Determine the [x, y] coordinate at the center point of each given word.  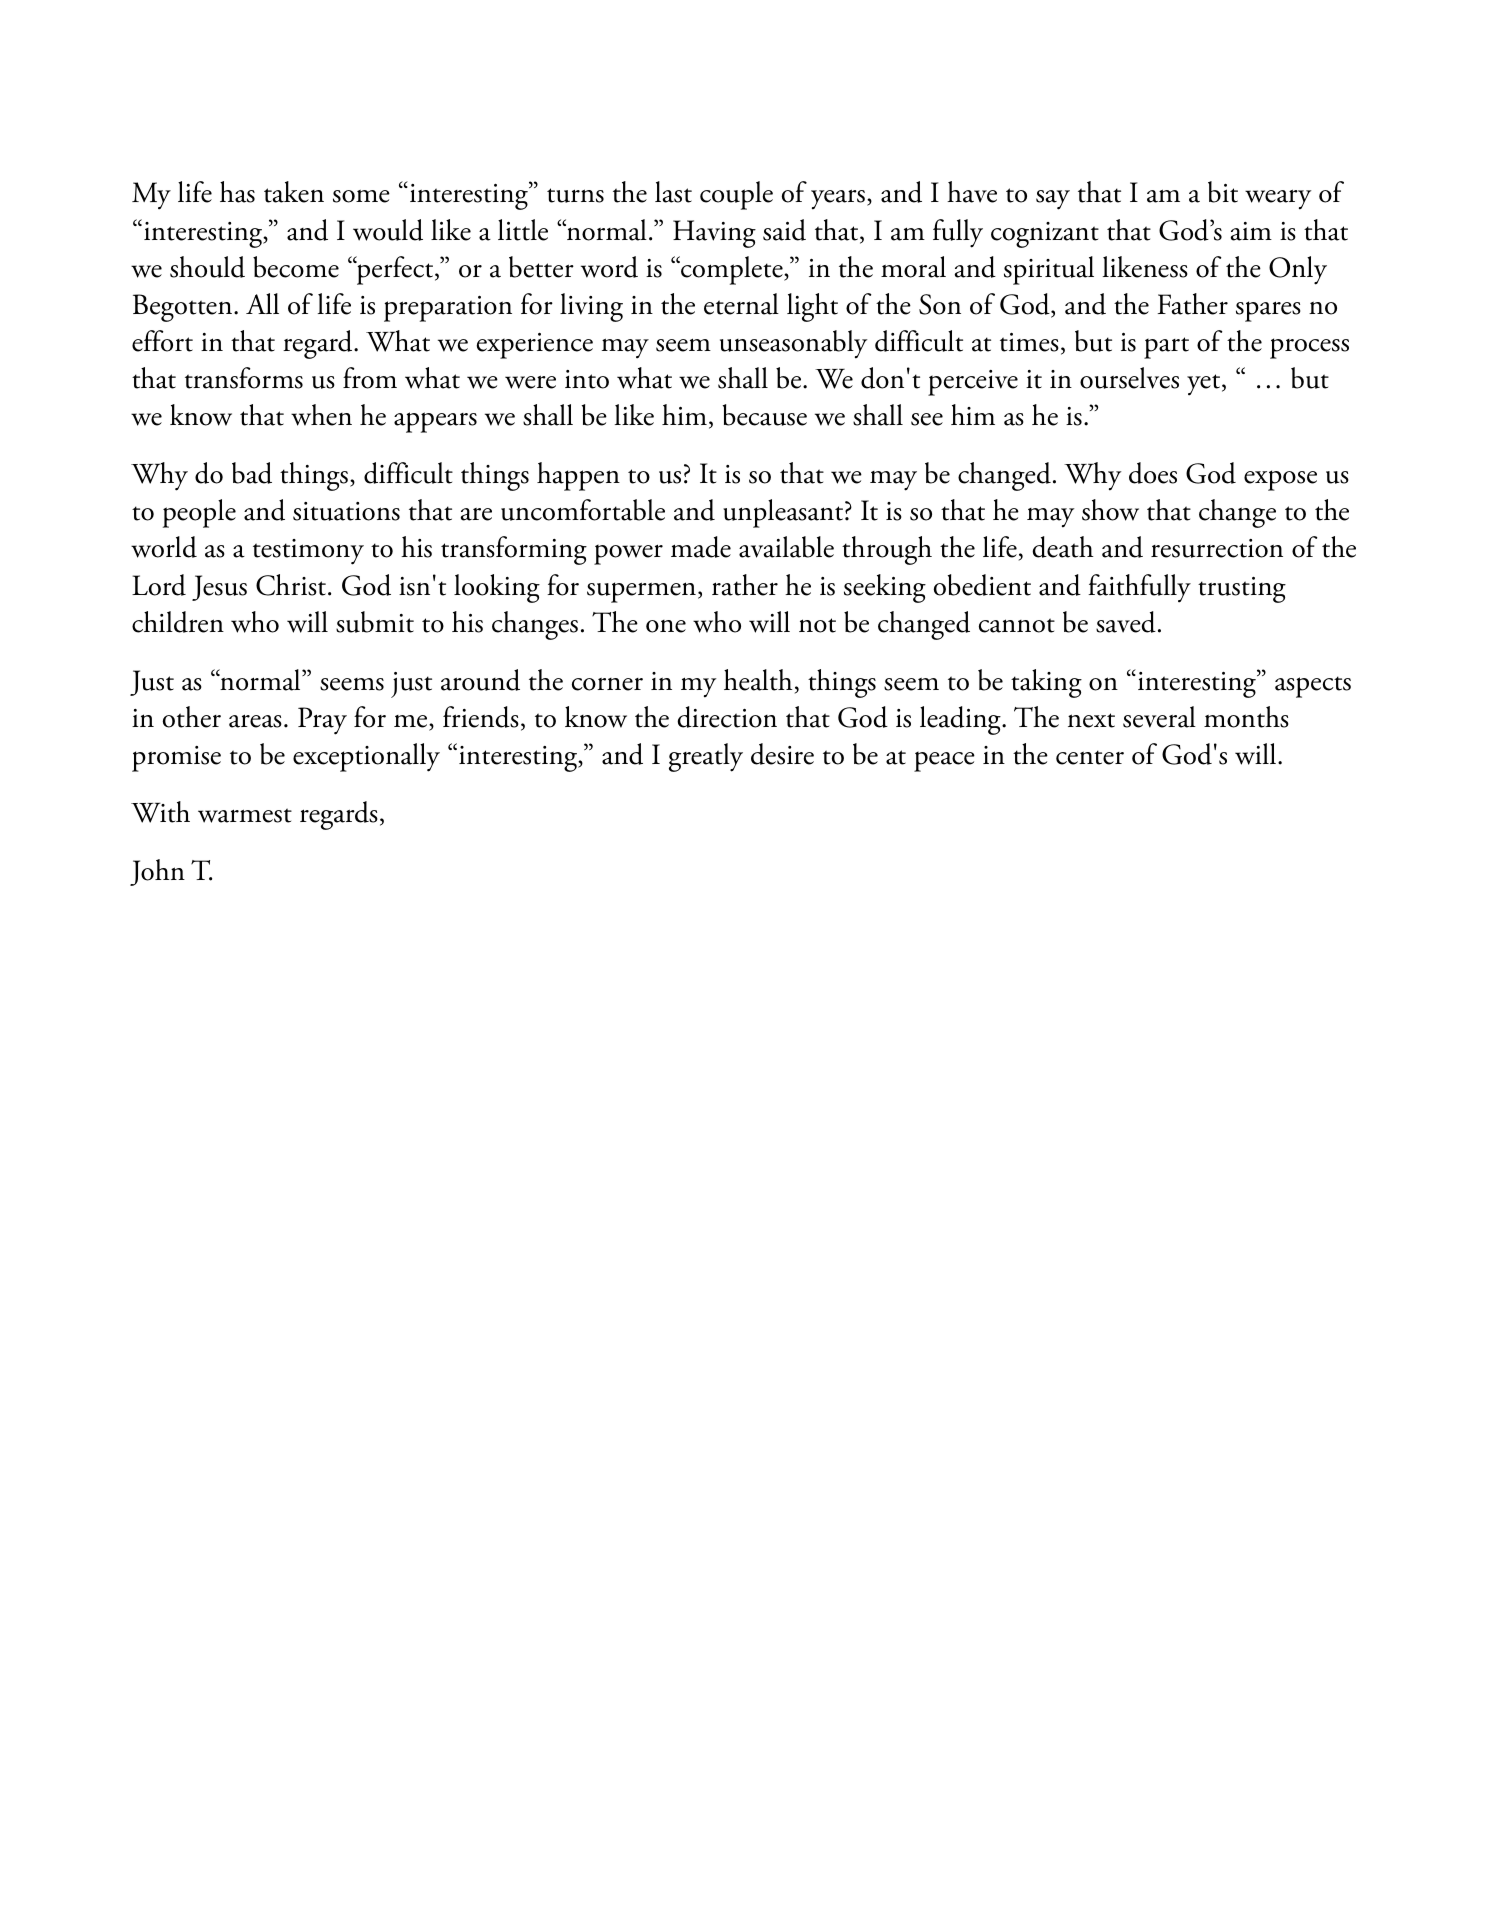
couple [736, 195]
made [701, 547]
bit [1223, 192]
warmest [245, 815]
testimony [308, 552]
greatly [706, 757]
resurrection [1217, 548]
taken [294, 192]
